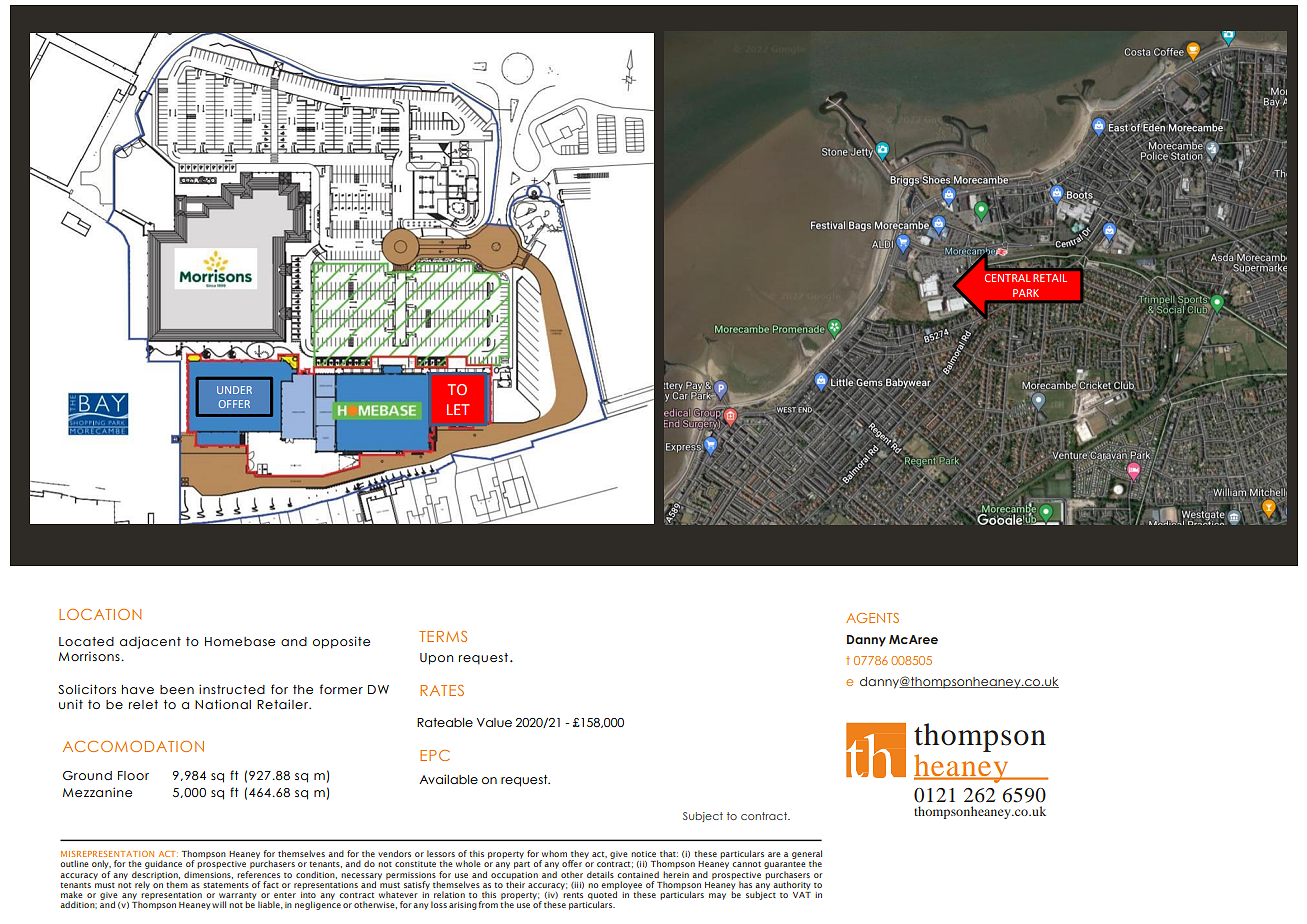  I want to click on PARK, so click(1026, 293).
